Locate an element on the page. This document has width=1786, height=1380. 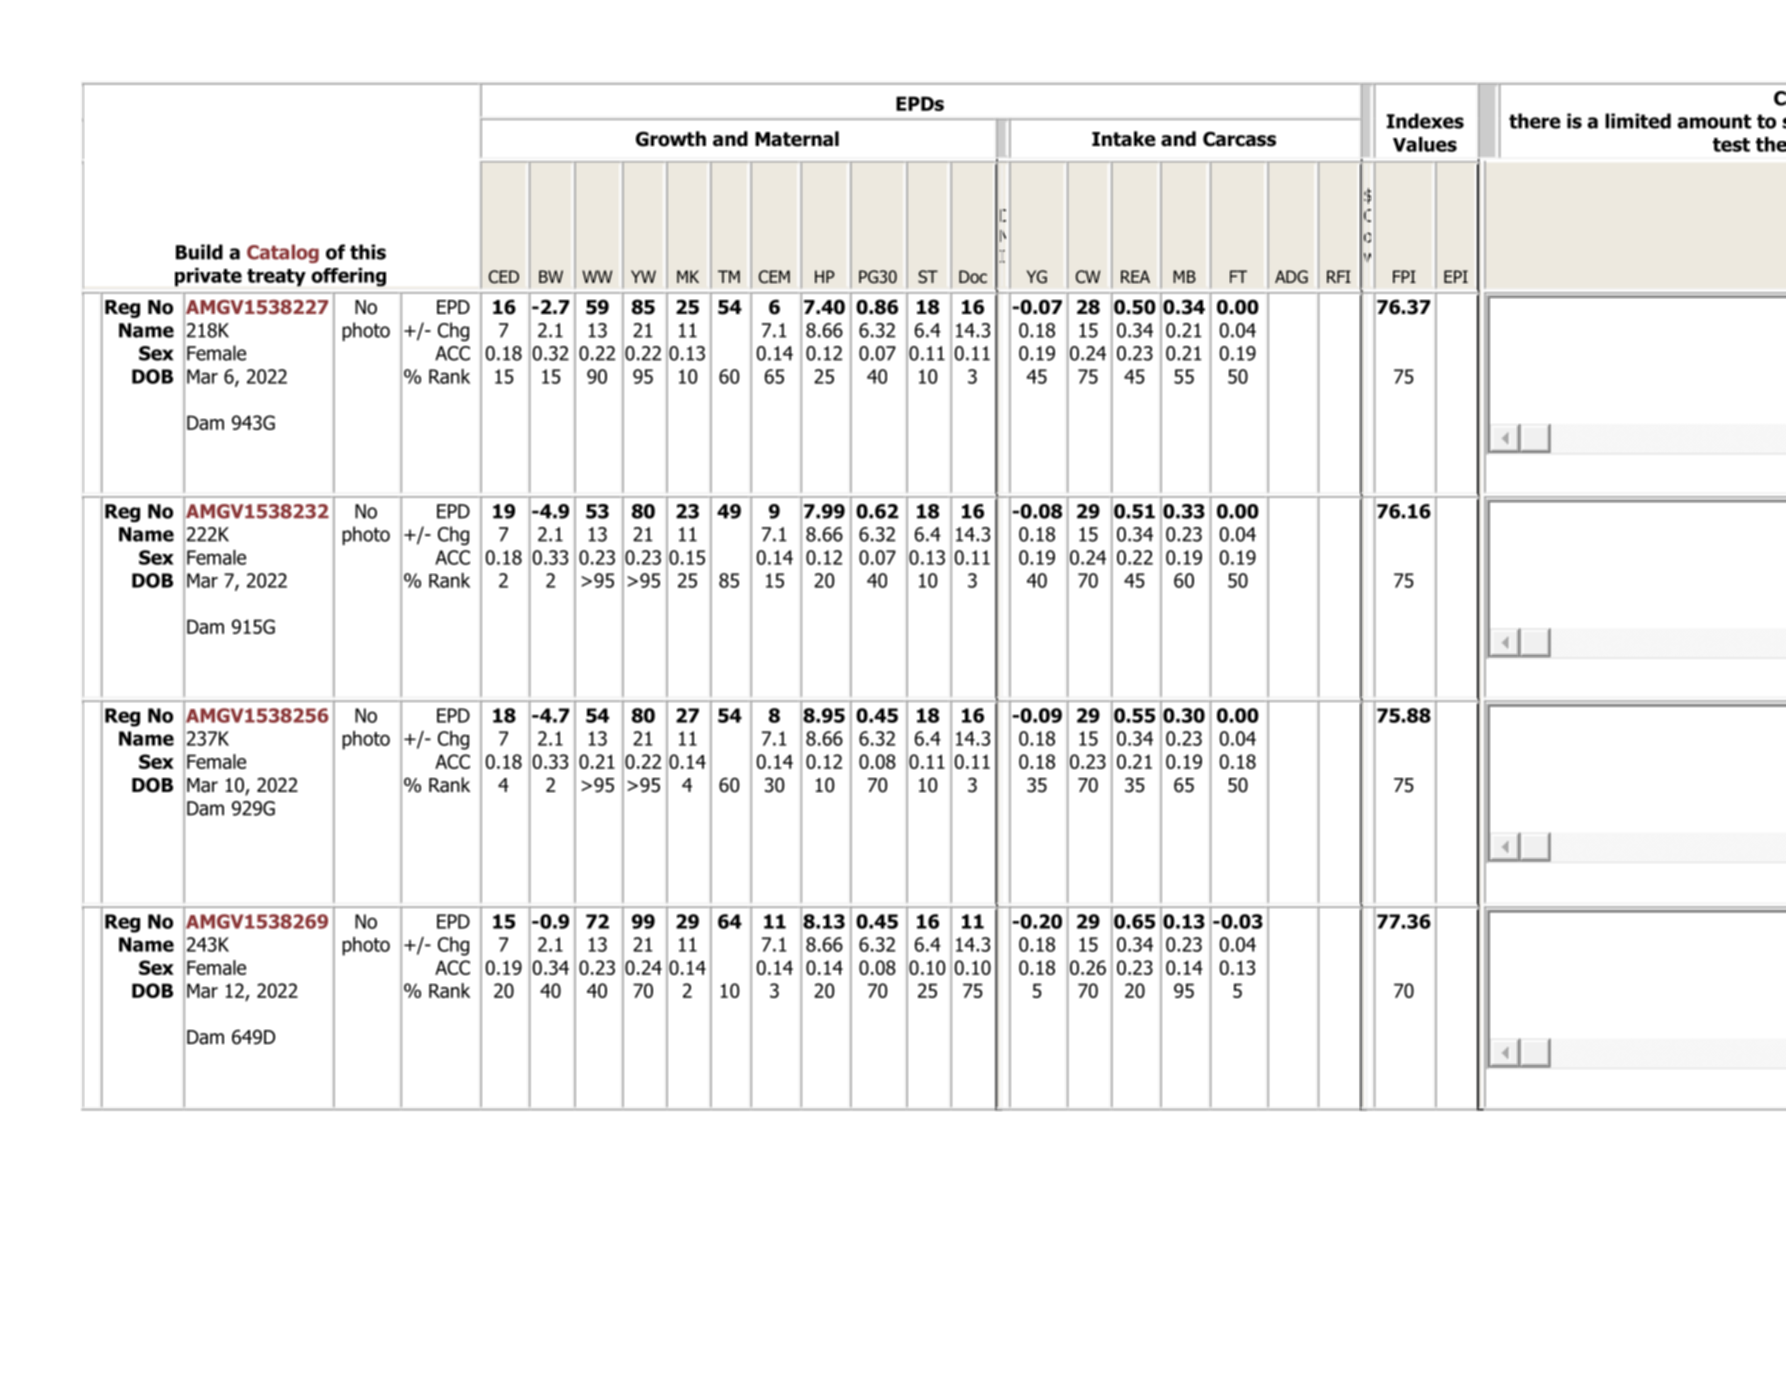
Doc is located at coordinates (973, 277).
